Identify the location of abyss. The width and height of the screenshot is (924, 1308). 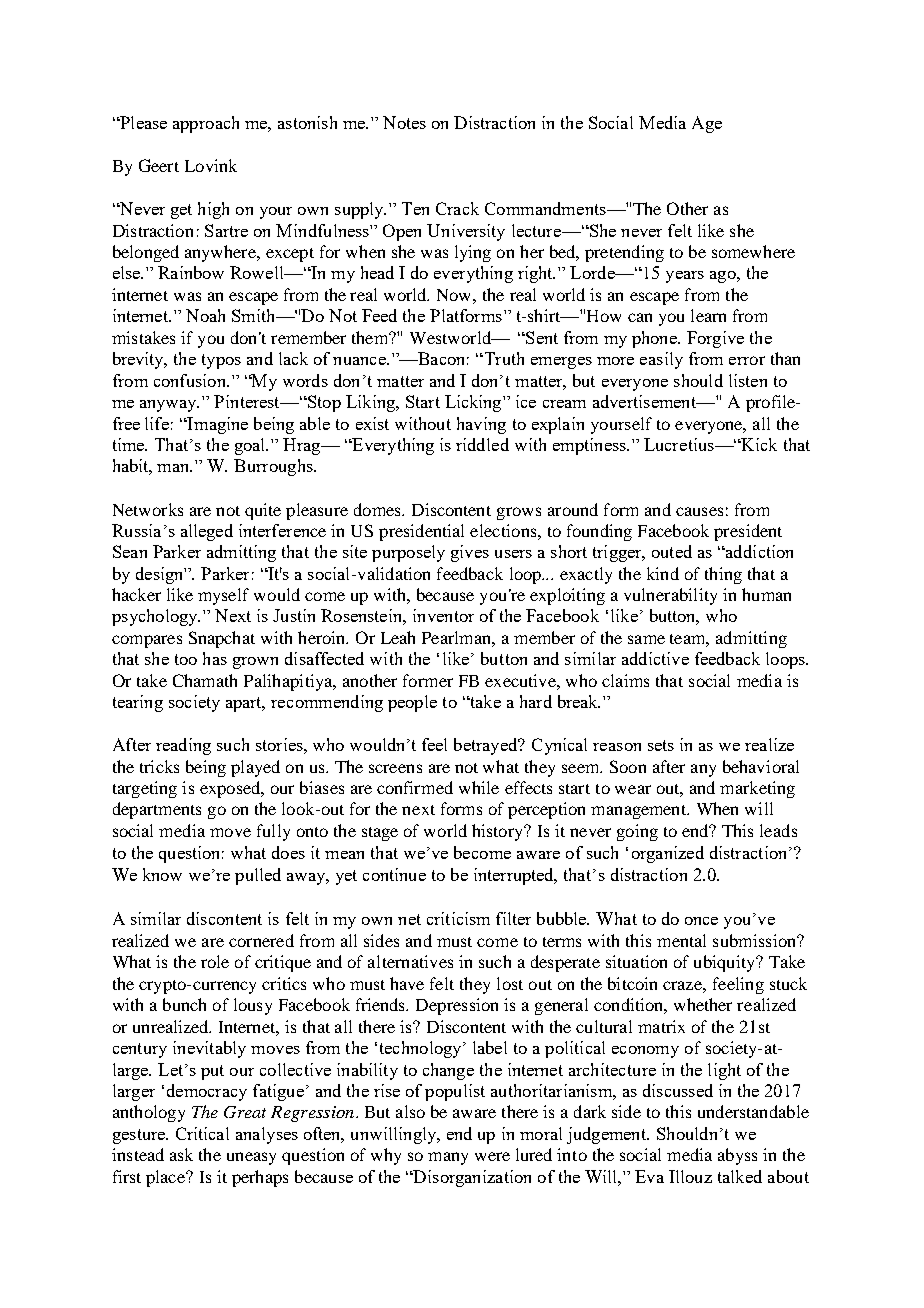
(737, 1156).
